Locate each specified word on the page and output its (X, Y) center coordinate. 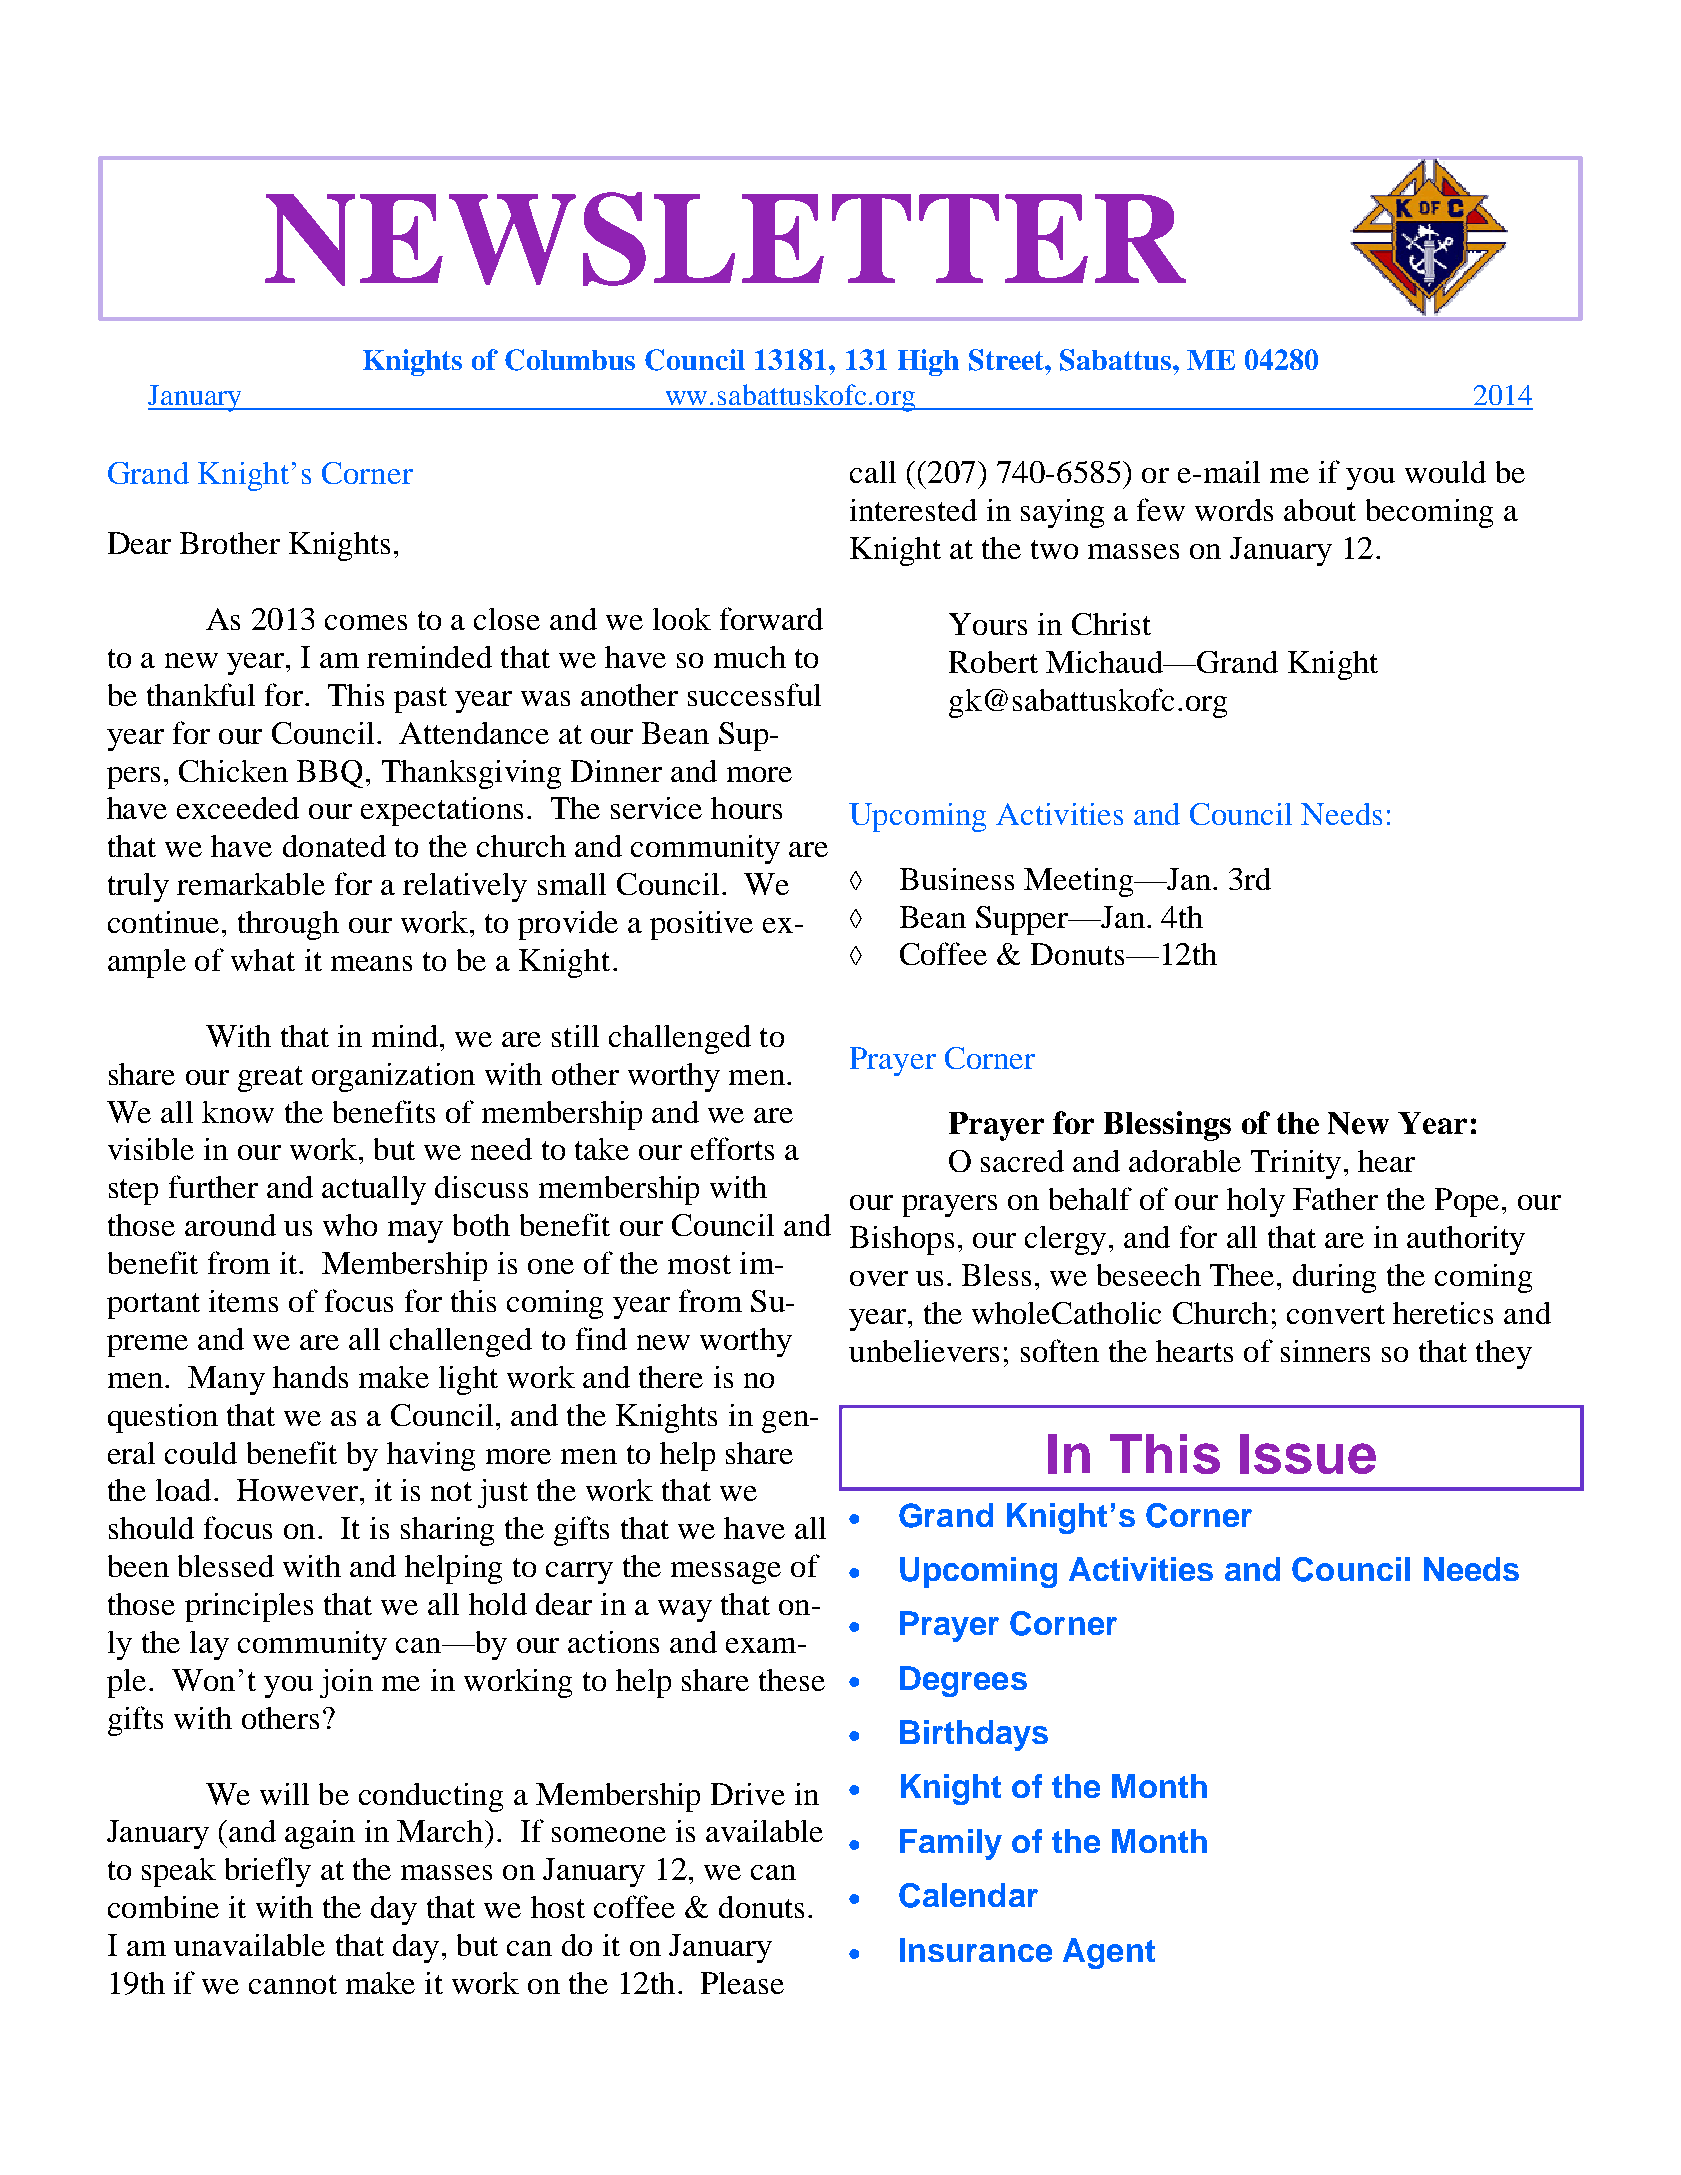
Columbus (570, 360)
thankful (201, 694)
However (297, 1490)
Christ (1111, 624)
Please (742, 1983)
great (270, 1079)
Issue (1308, 1454)
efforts (732, 1148)
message (726, 1573)
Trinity (1296, 1164)
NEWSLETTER (725, 239)
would (1445, 472)
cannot (293, 1984)
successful (754, 694)
